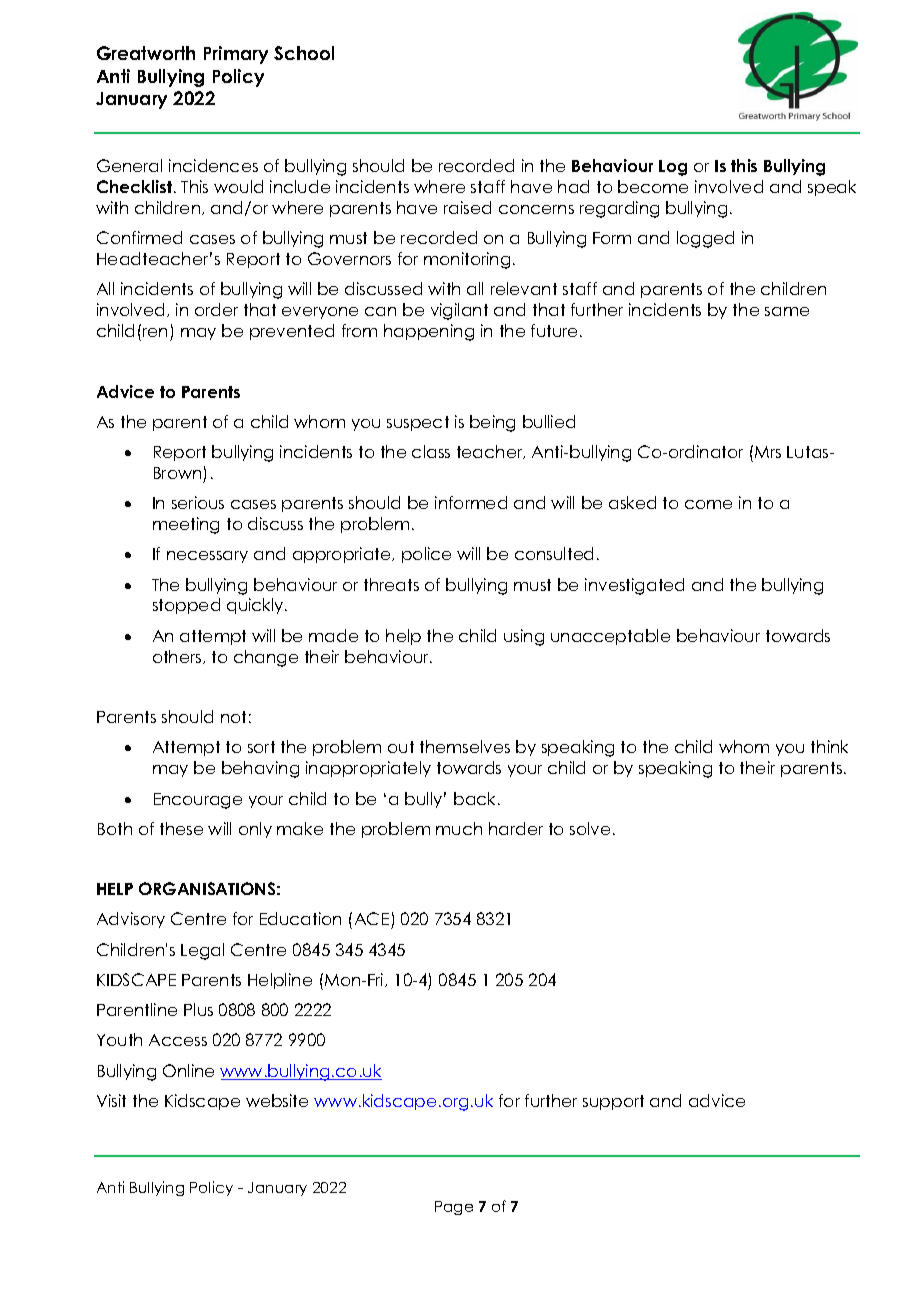  What do you see at coordinates (236, 55) in the screenshot?
I see `Primary` at bounding box center [236, 55].
